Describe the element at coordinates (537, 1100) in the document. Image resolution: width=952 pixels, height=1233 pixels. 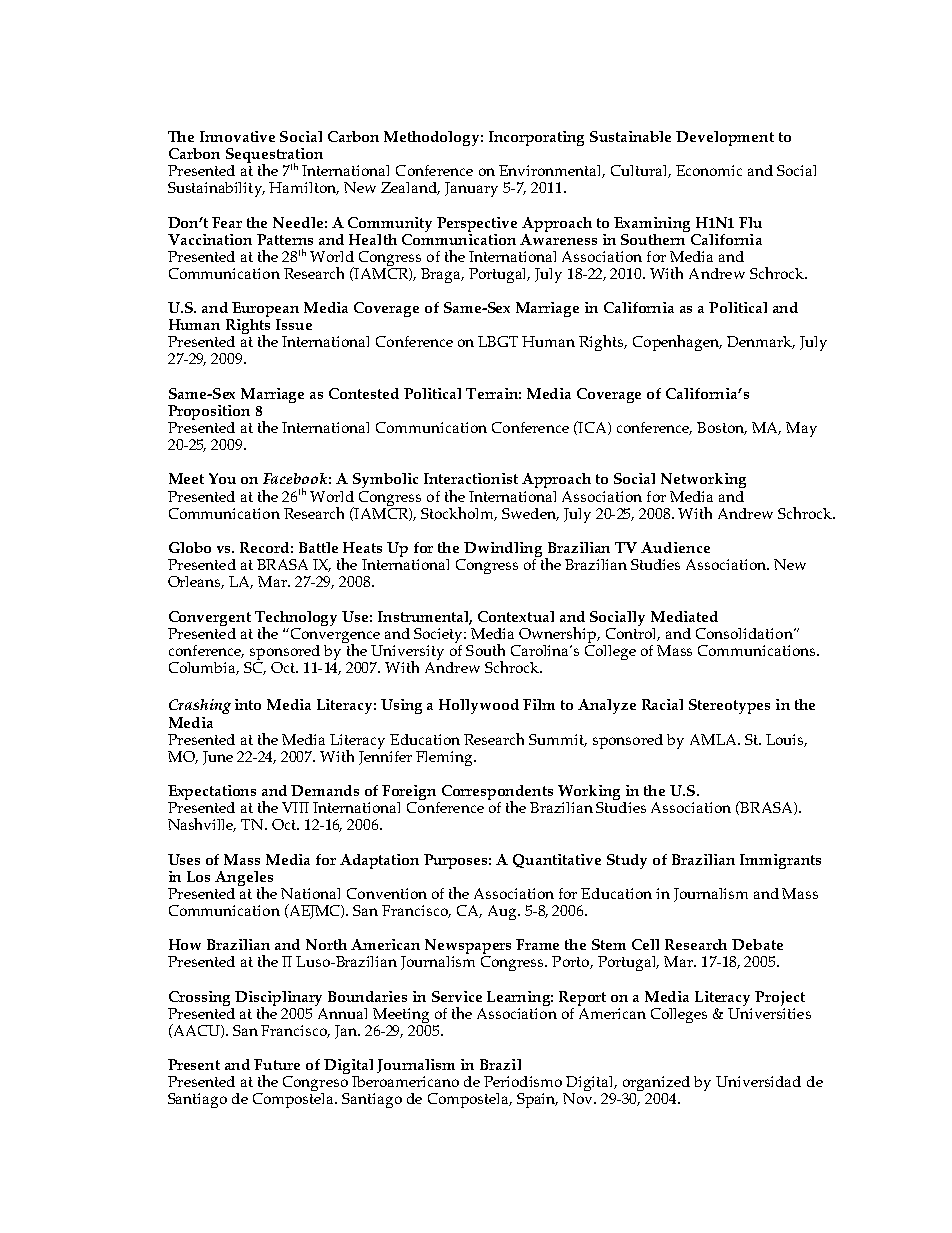
I see `Spain` at that location.
